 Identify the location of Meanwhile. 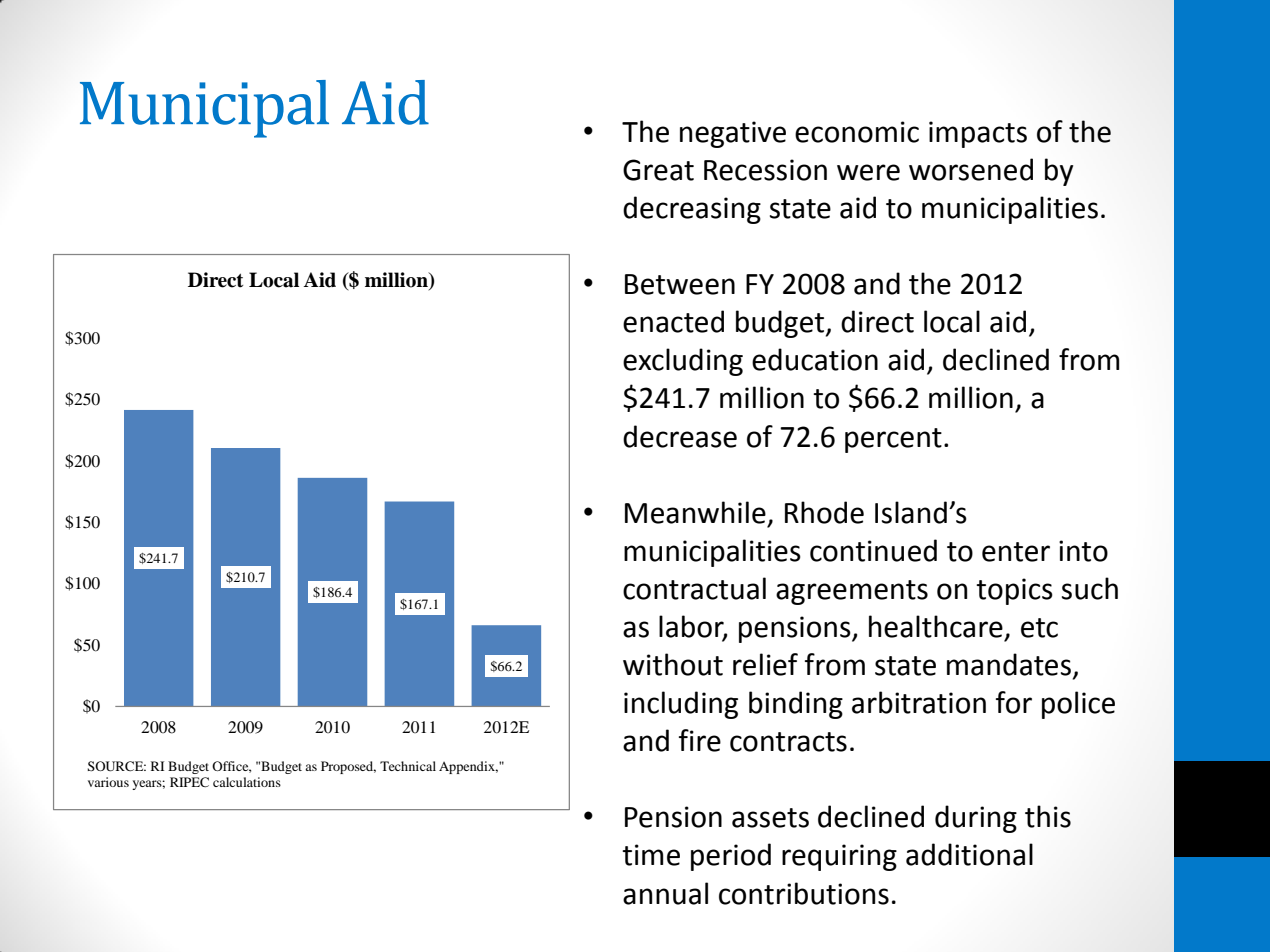
(695, 512).
